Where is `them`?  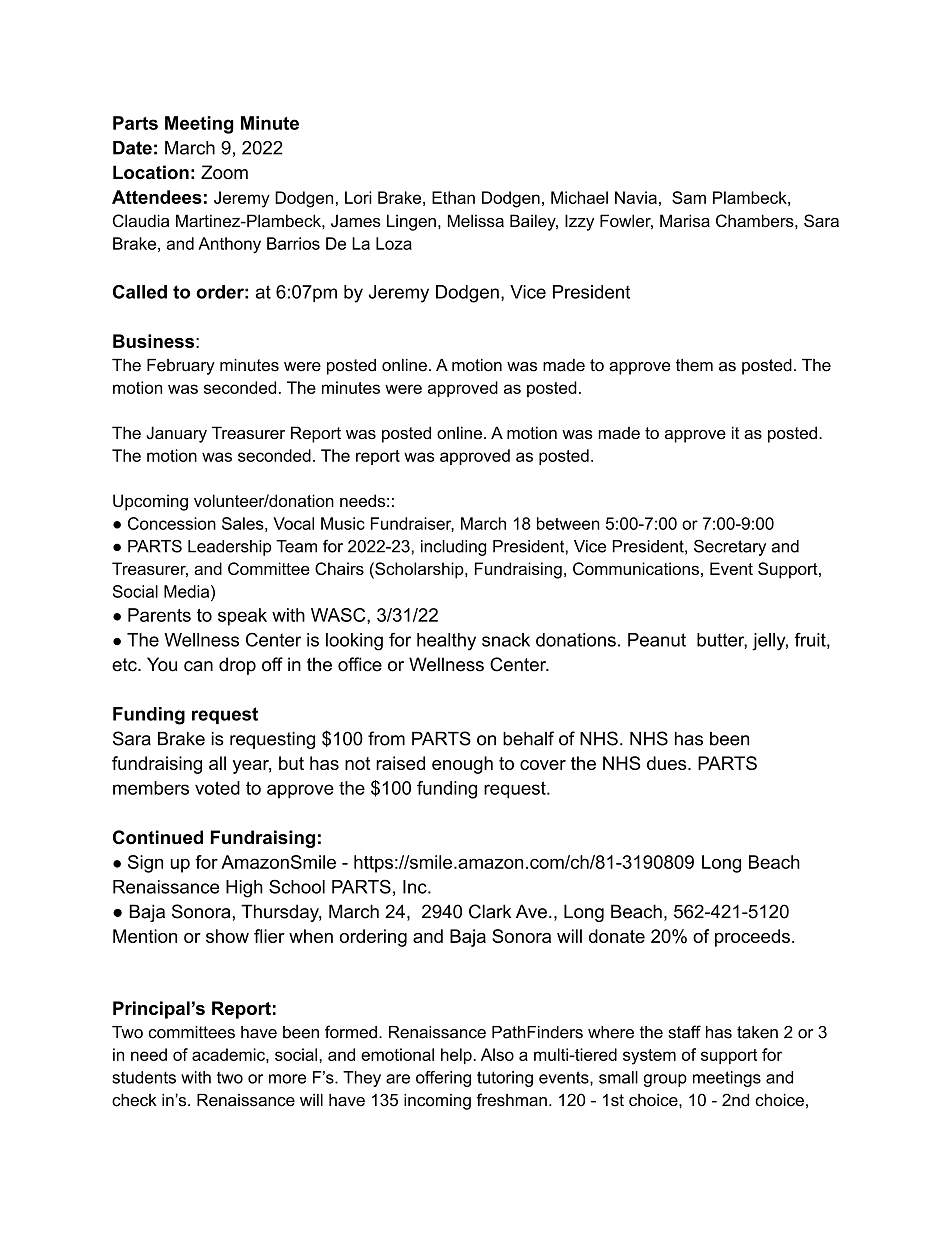 them is located at coordinates (694, 365).
